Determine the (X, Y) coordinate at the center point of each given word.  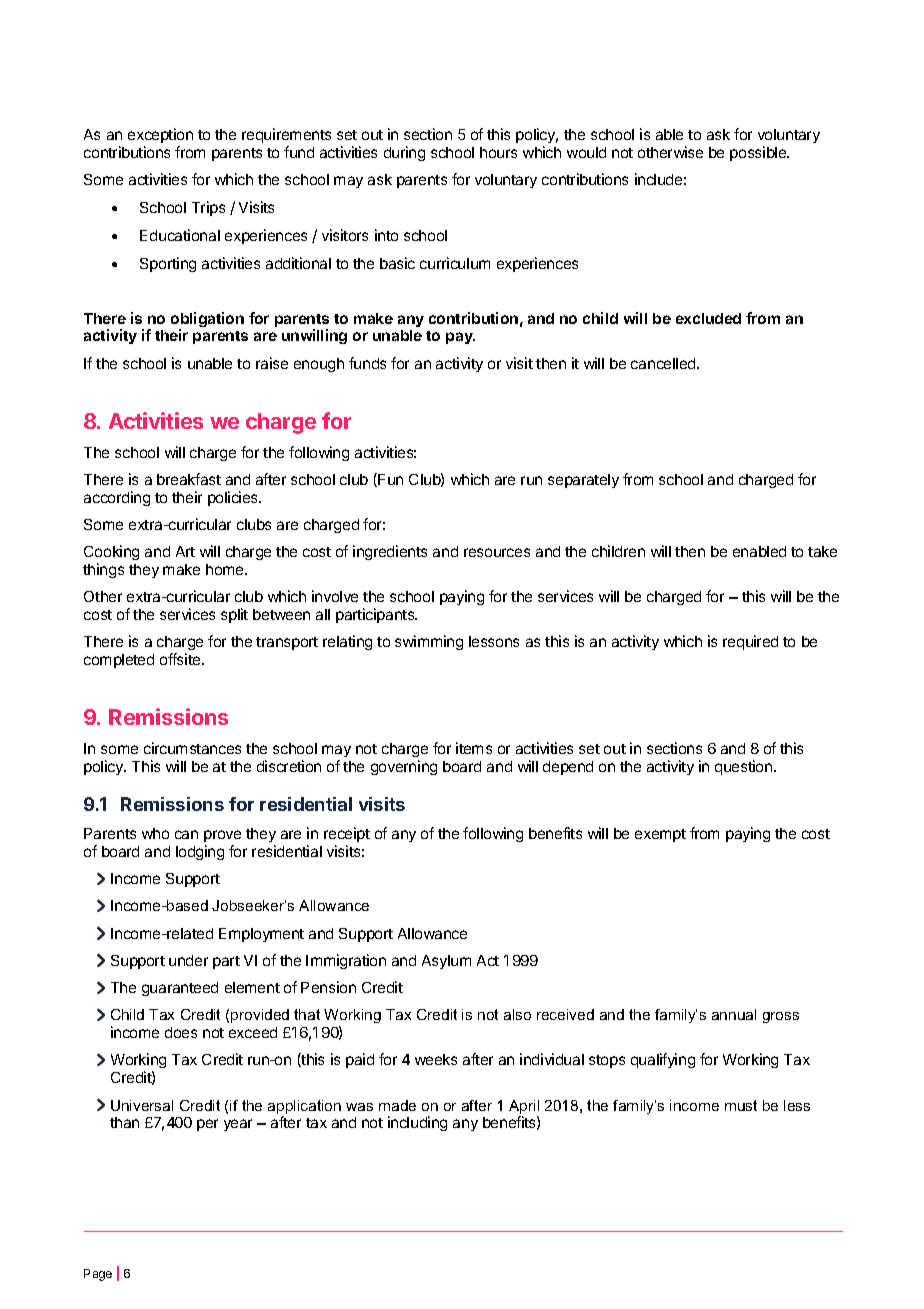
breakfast (189, 479)
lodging (200, 852)
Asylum (446, 962)
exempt (660, 835)
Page (98, 1275)
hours (498, 152)
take (822, 551)
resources (497, 552)
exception (160, 135)
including (417, 1123)
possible (759, 153)
